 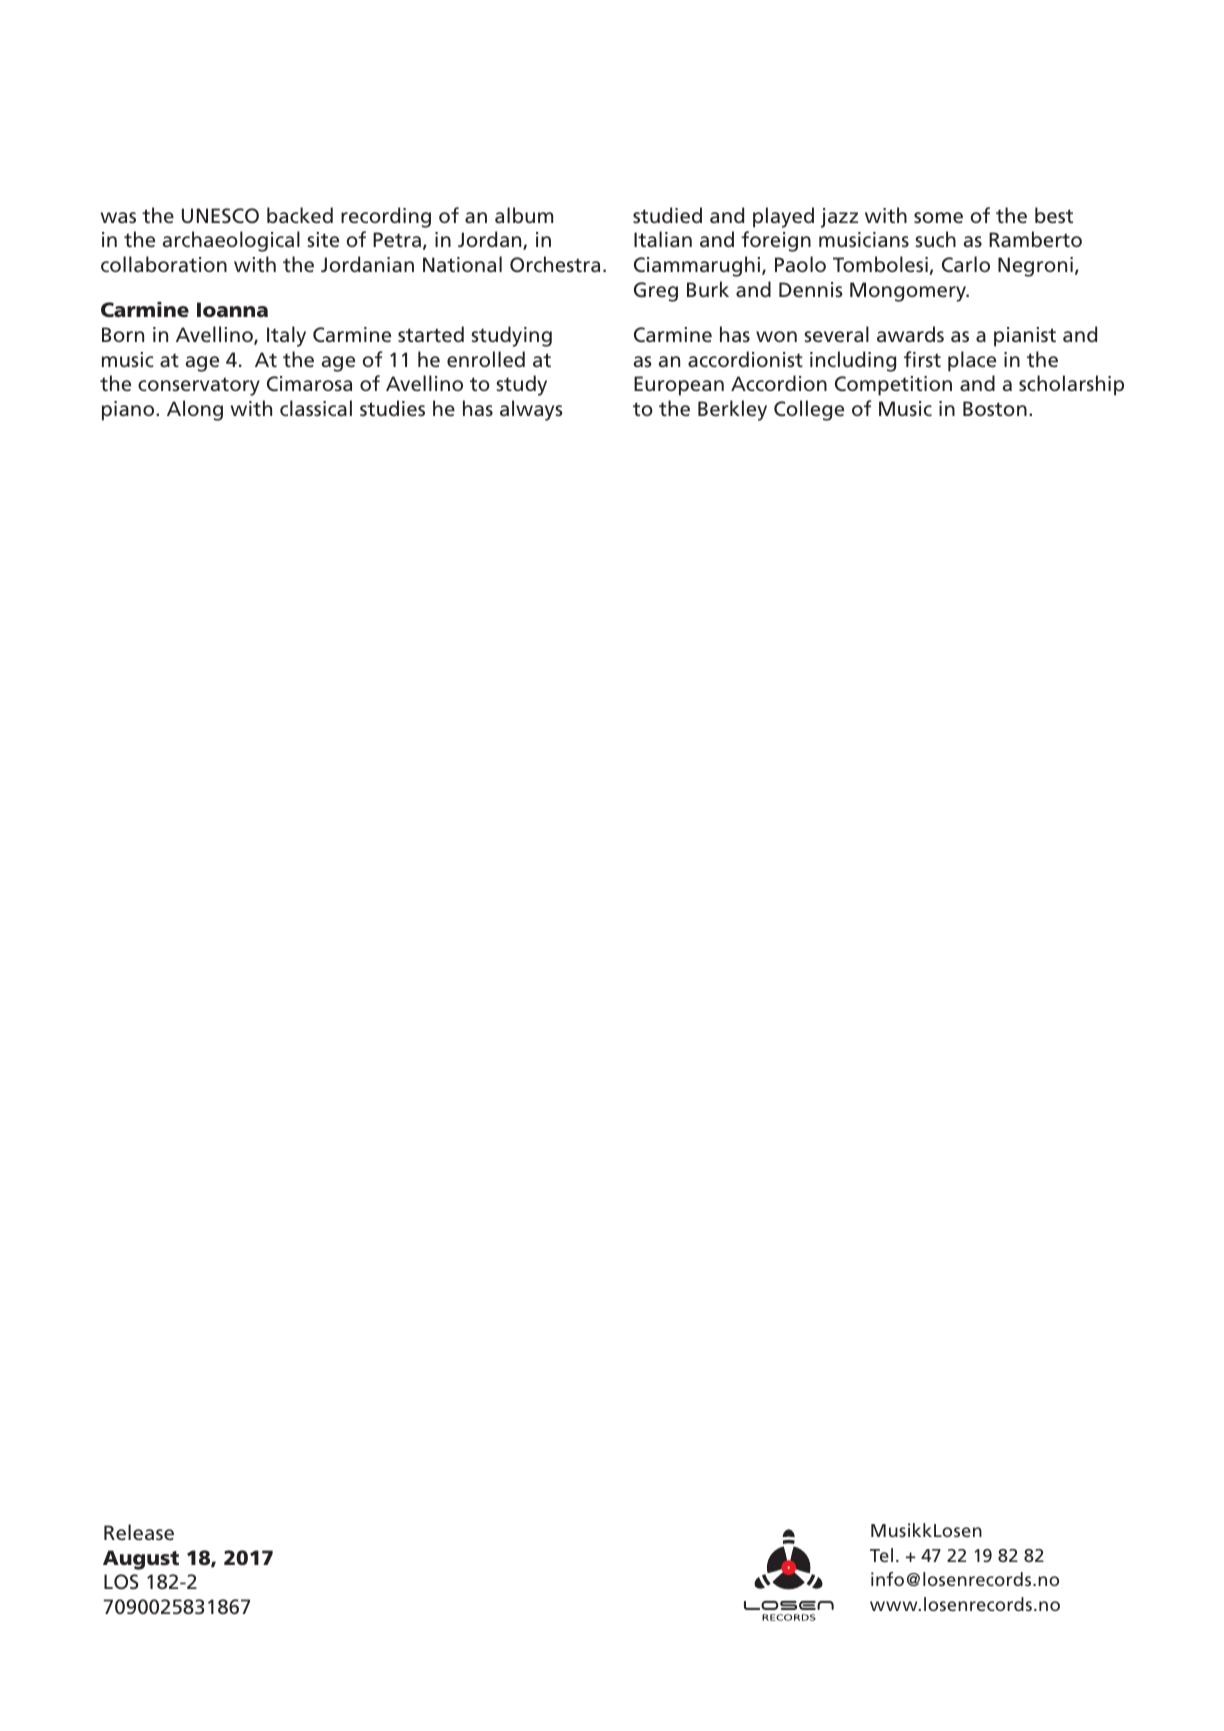 What do you see at coordinates (139, 1532) in the image?
I see `Release` at bounding box center [139, 1532].
